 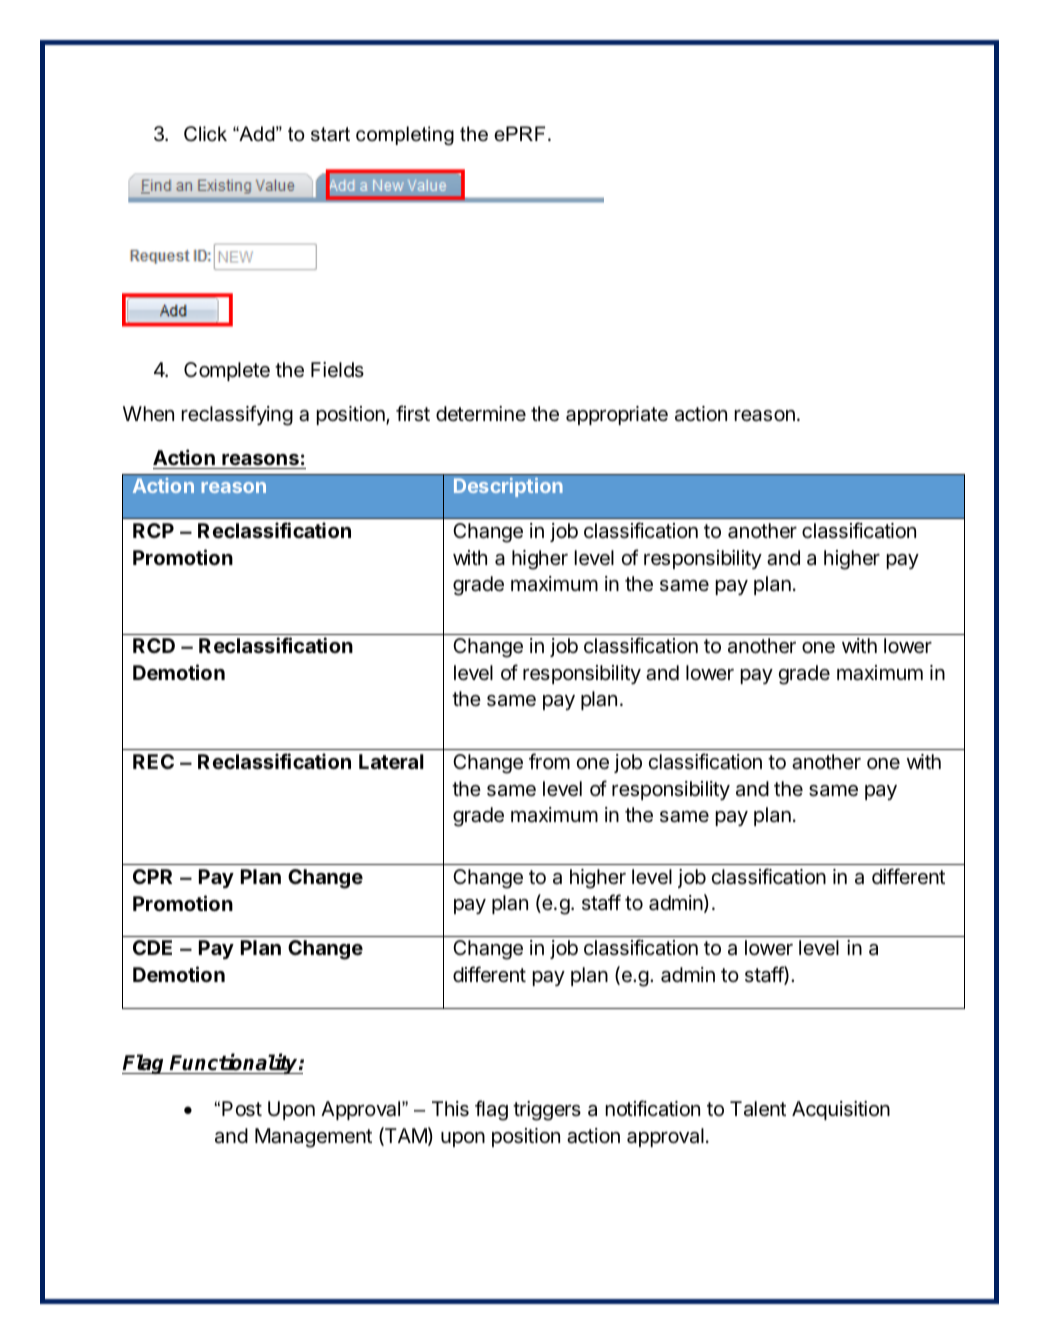 What do you see at coordinates (841, 1110) in the screenshot?
I see `Acquisition` at bounding box center [841, 1110].
